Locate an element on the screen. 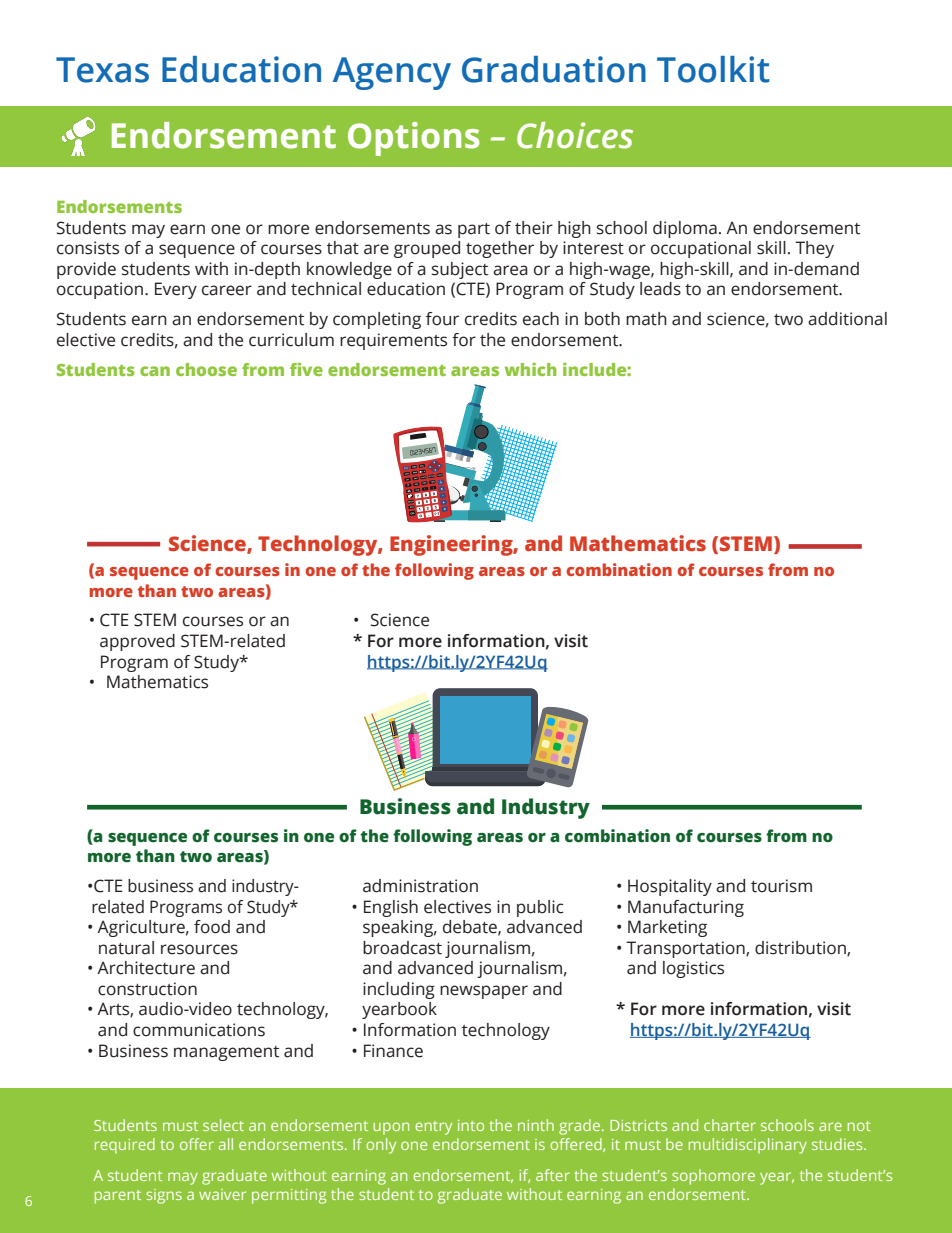 Image resolution: width=952 pixels, height=1233 pixels. can is located at coordinates (155, 371).
